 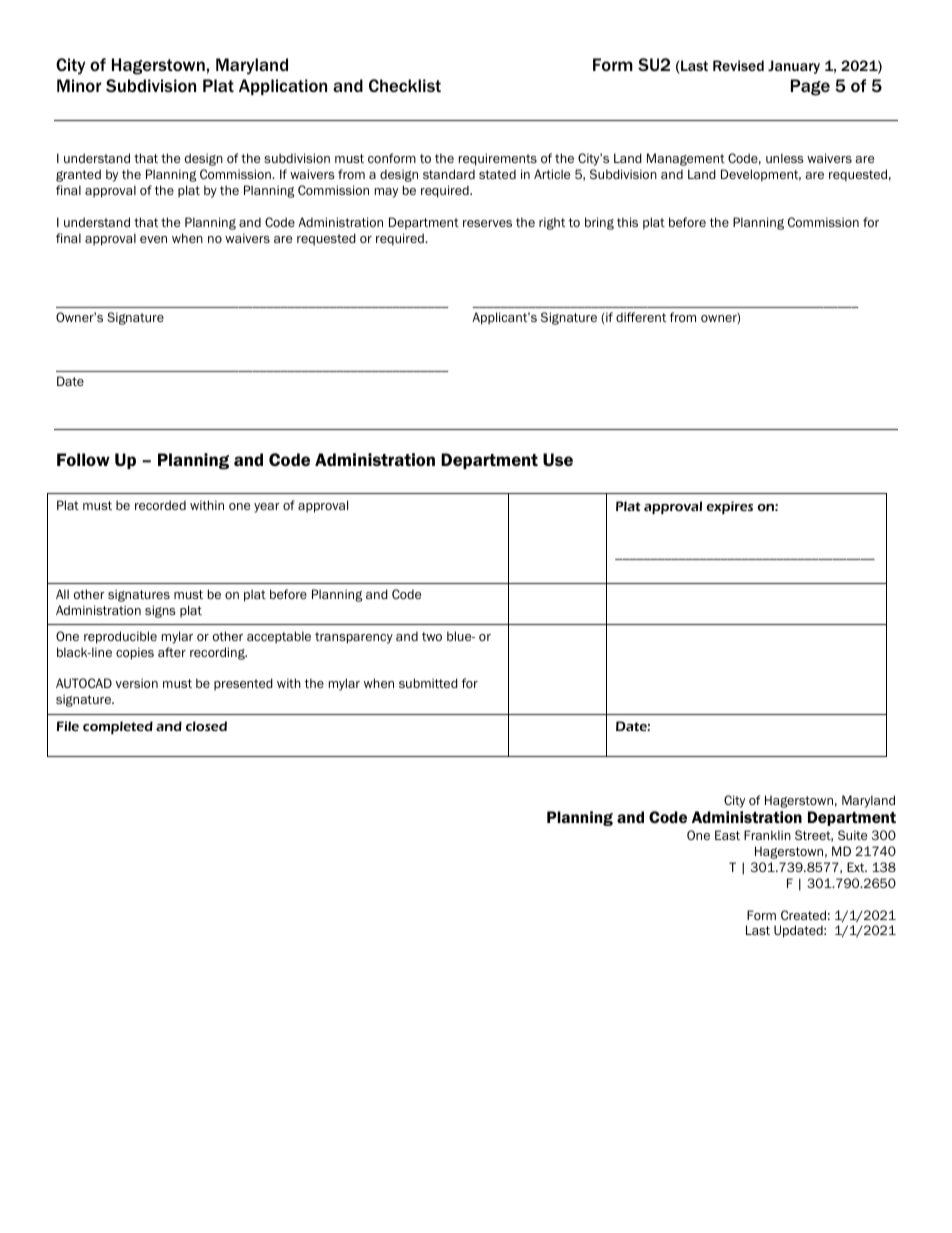 I want to click on Franklin, so click(x=767, y=835).
